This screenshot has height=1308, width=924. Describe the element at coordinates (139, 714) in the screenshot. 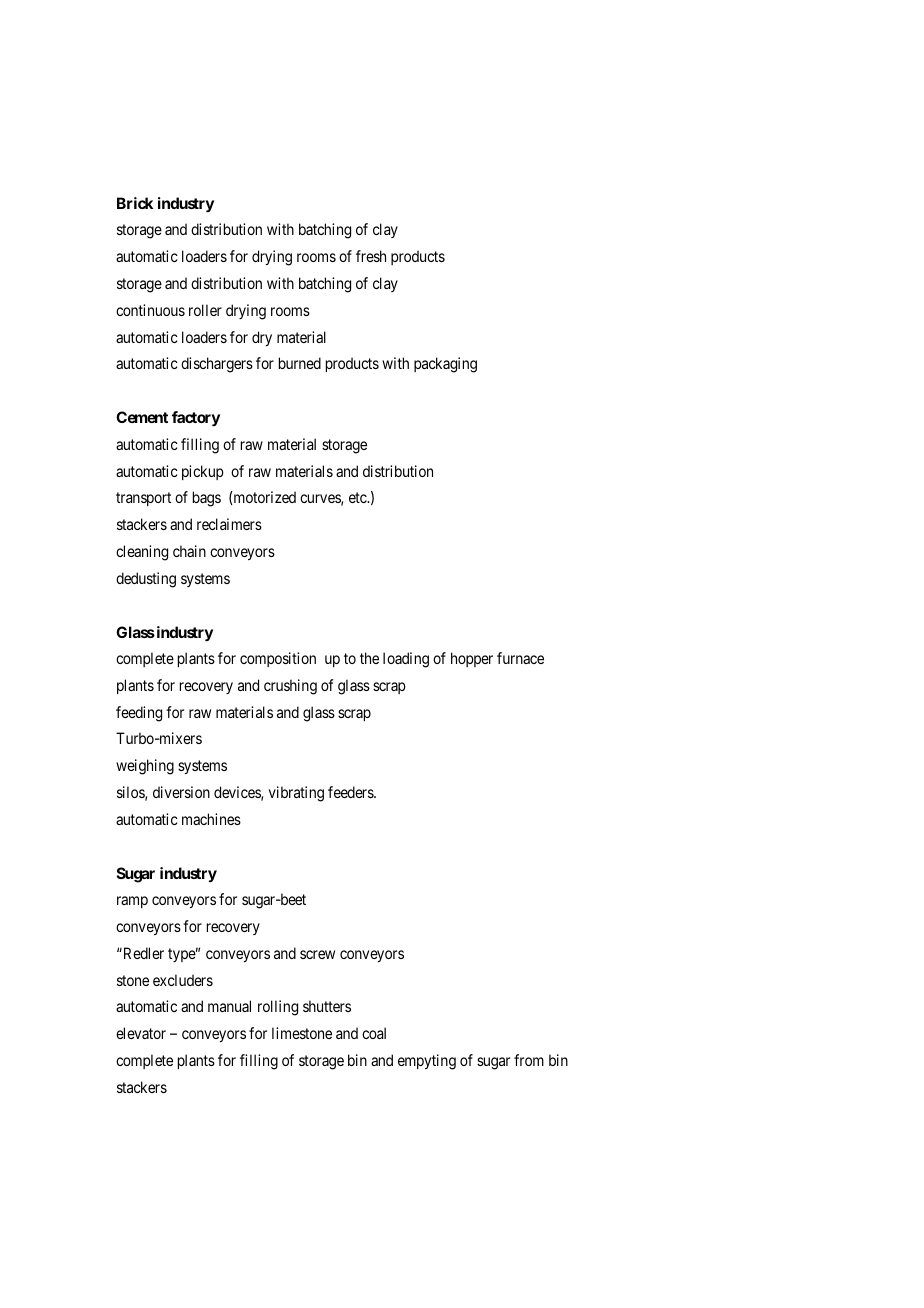

I see `feeding` at that location.
